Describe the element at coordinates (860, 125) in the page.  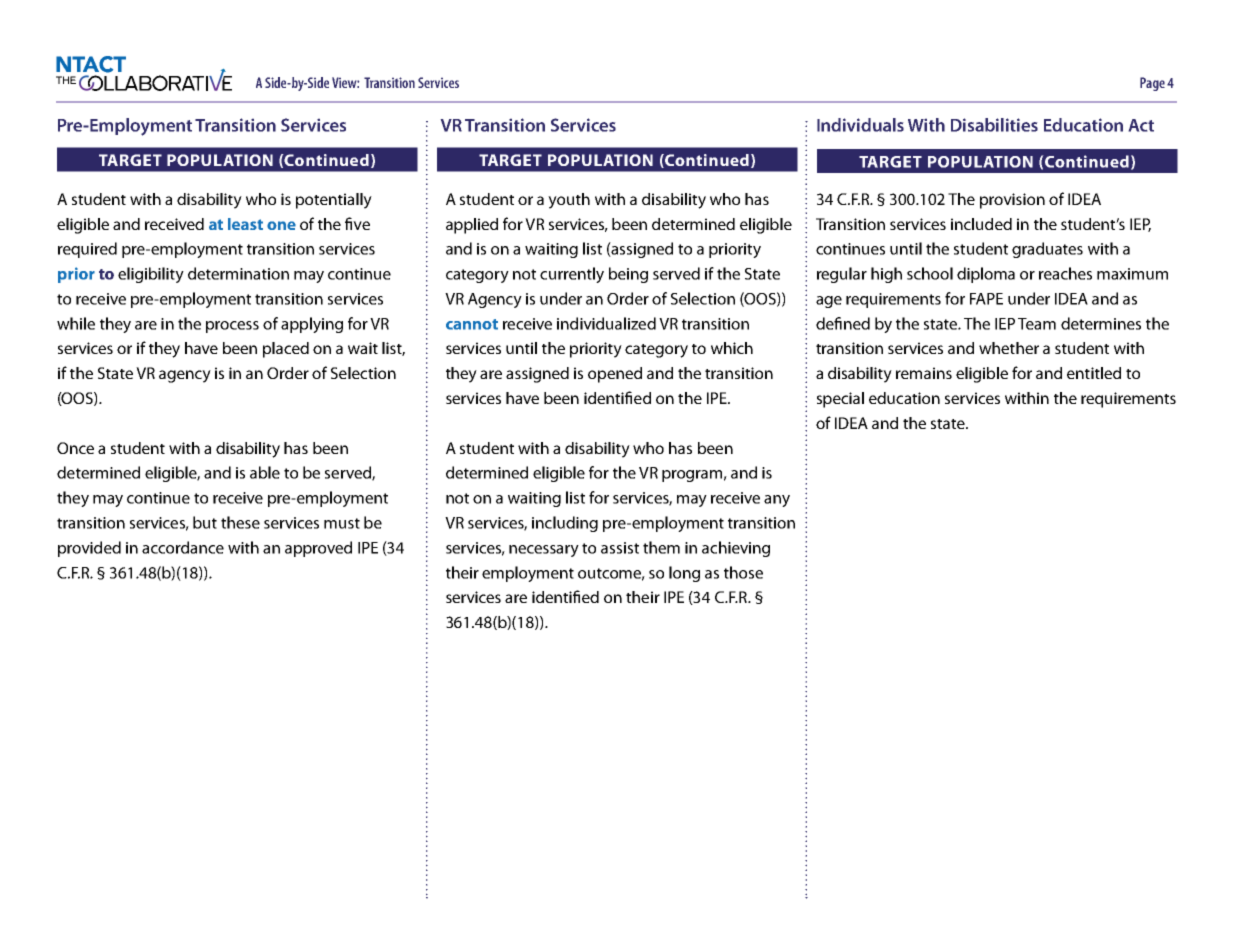
I see `Individuals` at that location.
